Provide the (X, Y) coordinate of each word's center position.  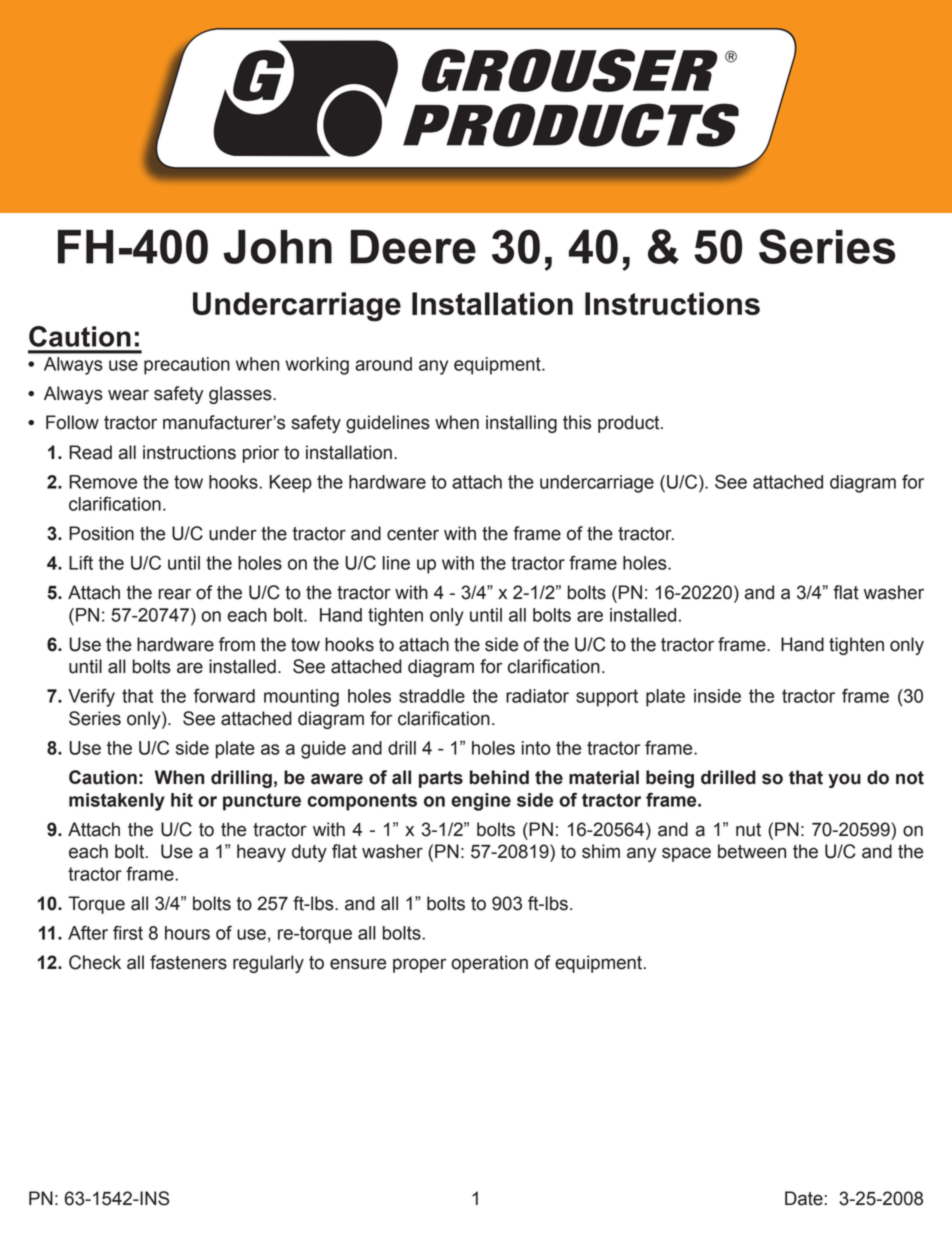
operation (489, 964)
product (630, 424)
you (844, 780)
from (237, 644)
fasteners (188, 962)
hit (182, 800)
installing (521, 424)
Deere (413, 247)
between (752, 851)
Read (90, 452)
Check (95, 962)
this (577, 422)
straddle (432, 696)
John (278, 247)
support (607, 698)
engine (481, 802)
